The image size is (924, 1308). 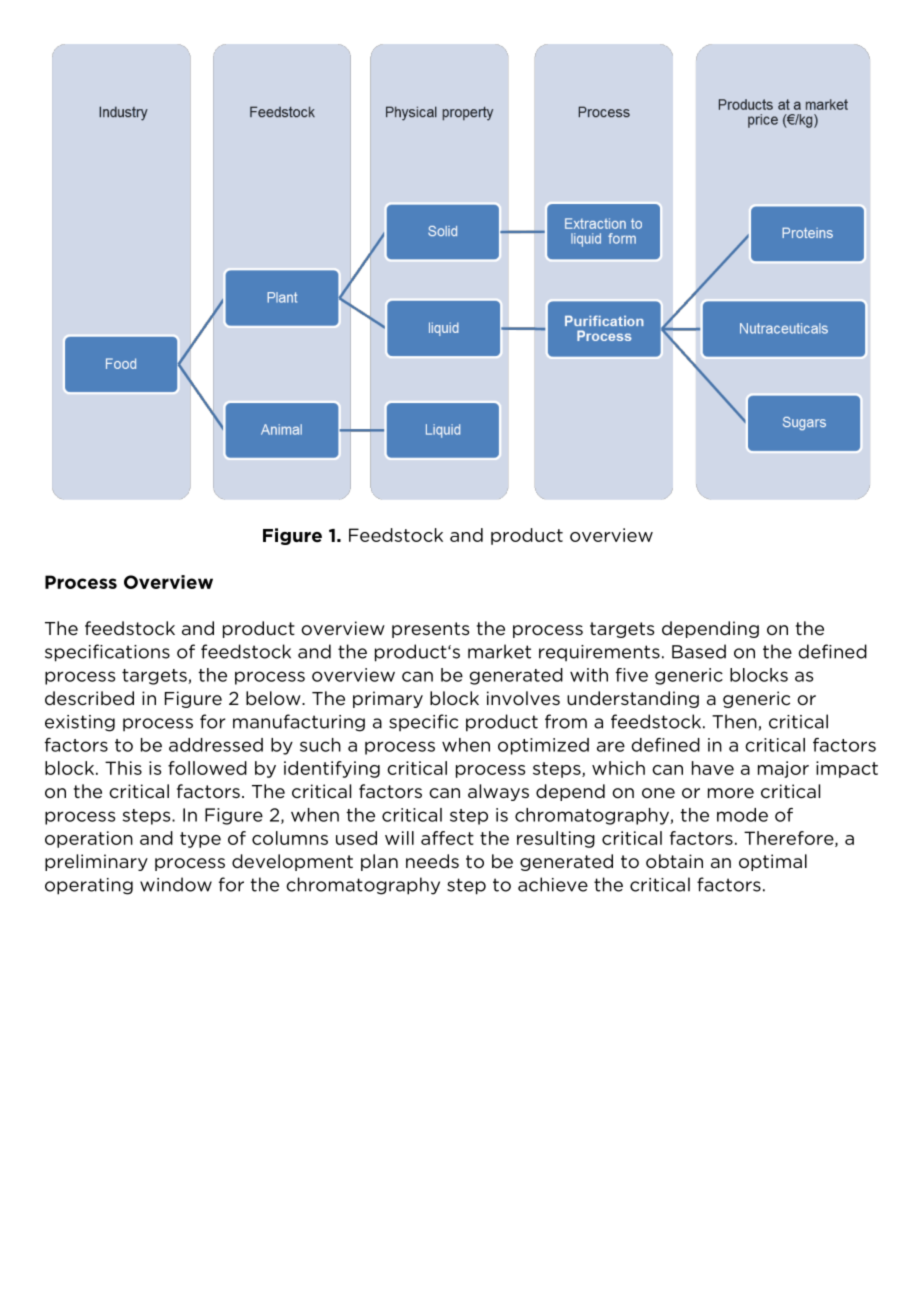 What do you see at coordinates (430, 630) in the screenshot?
I see `presents` at bounding box center [430, 630].
